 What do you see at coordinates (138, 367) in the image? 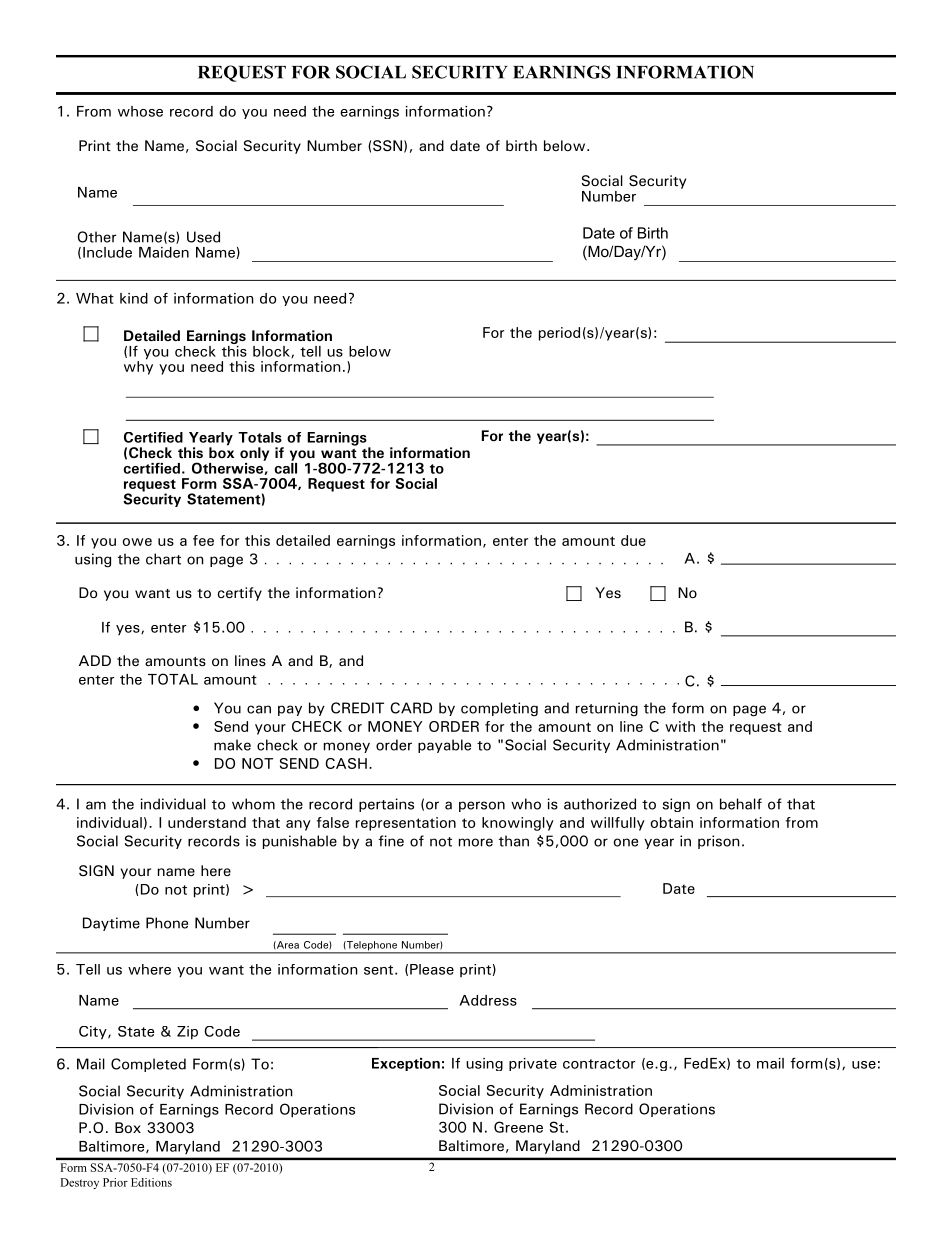
I see `why` at bounding box center [138, 367].
